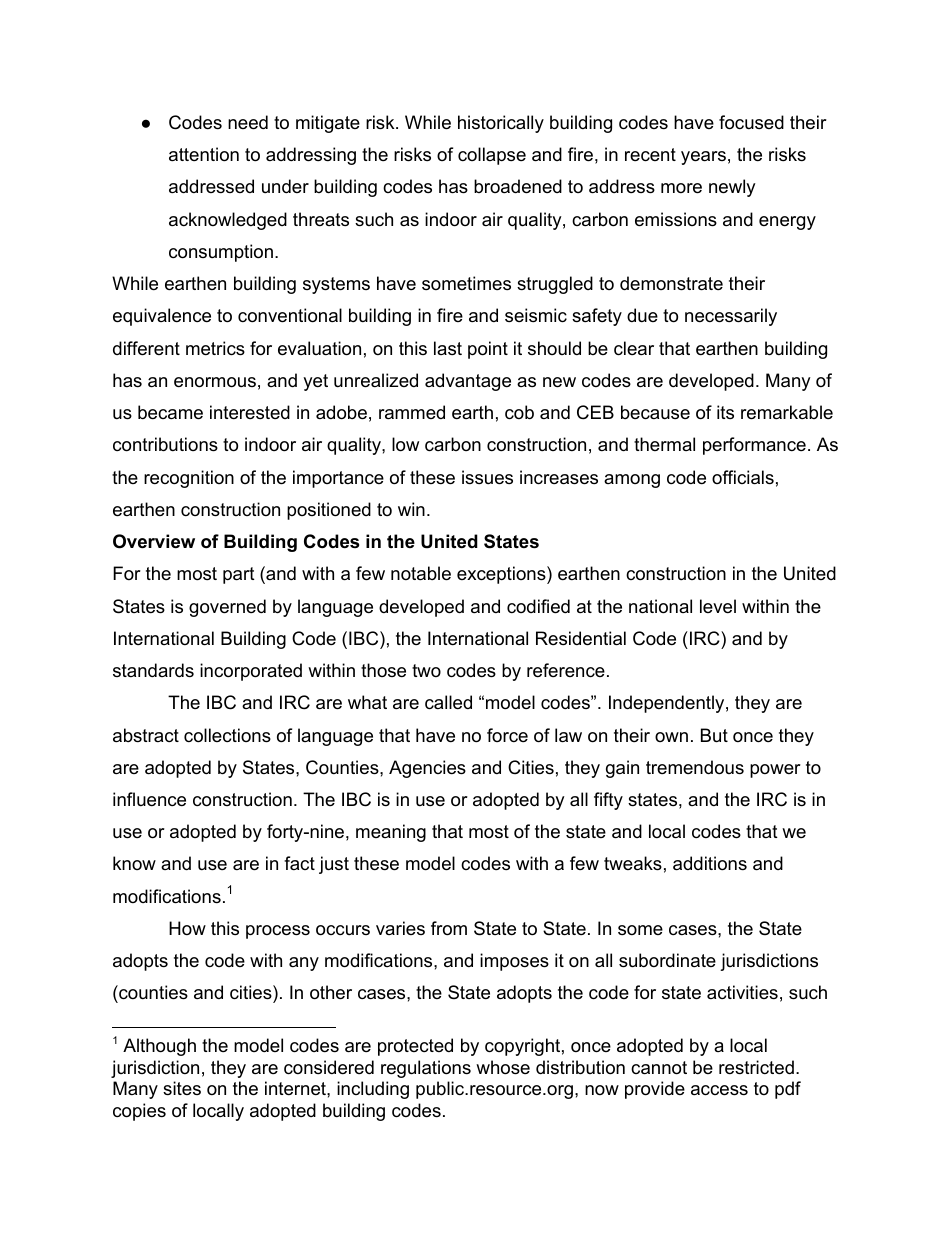  I want to click on attention, so click(204, 154).
